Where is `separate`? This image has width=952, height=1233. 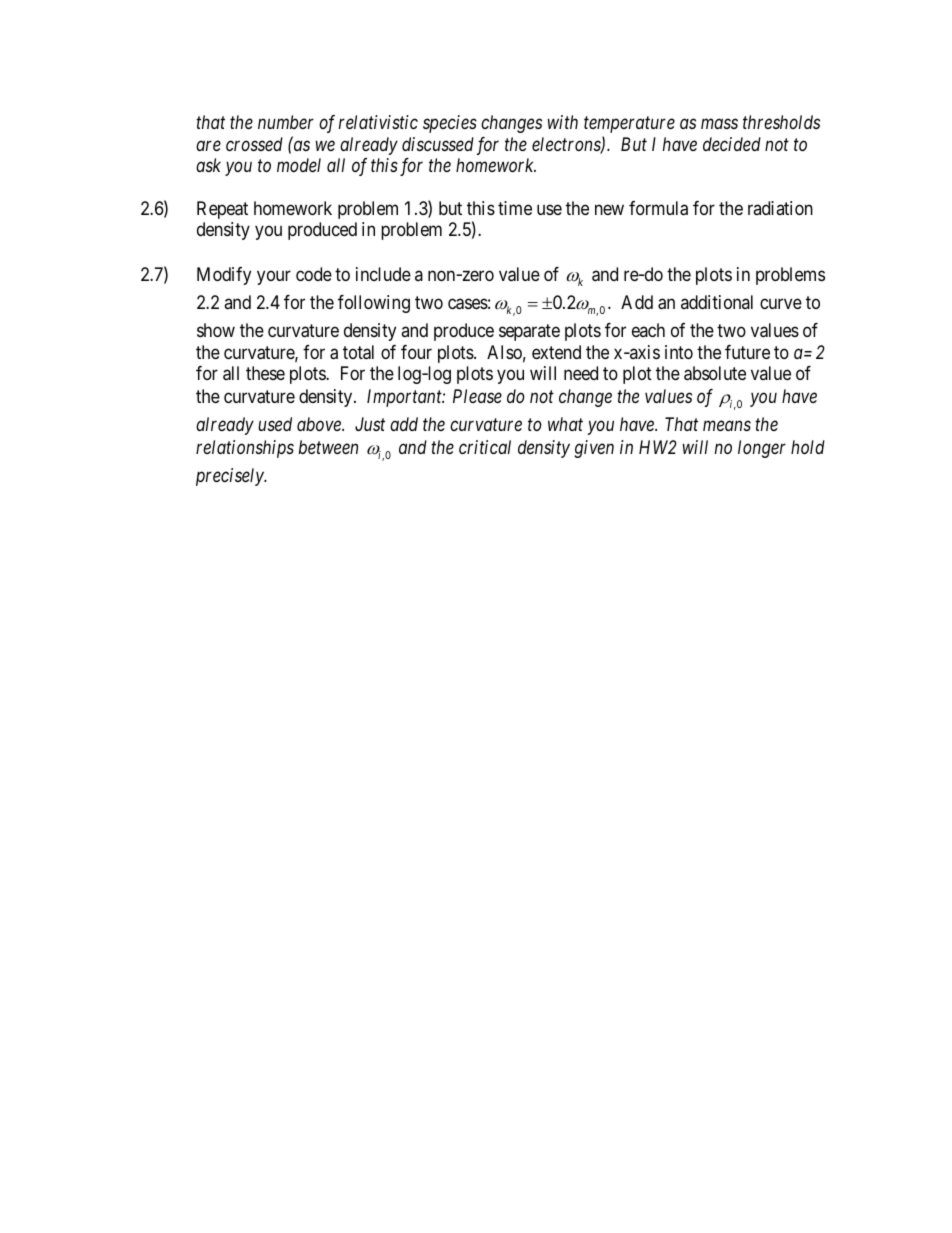
separate is located at coordinates (529, 332).
